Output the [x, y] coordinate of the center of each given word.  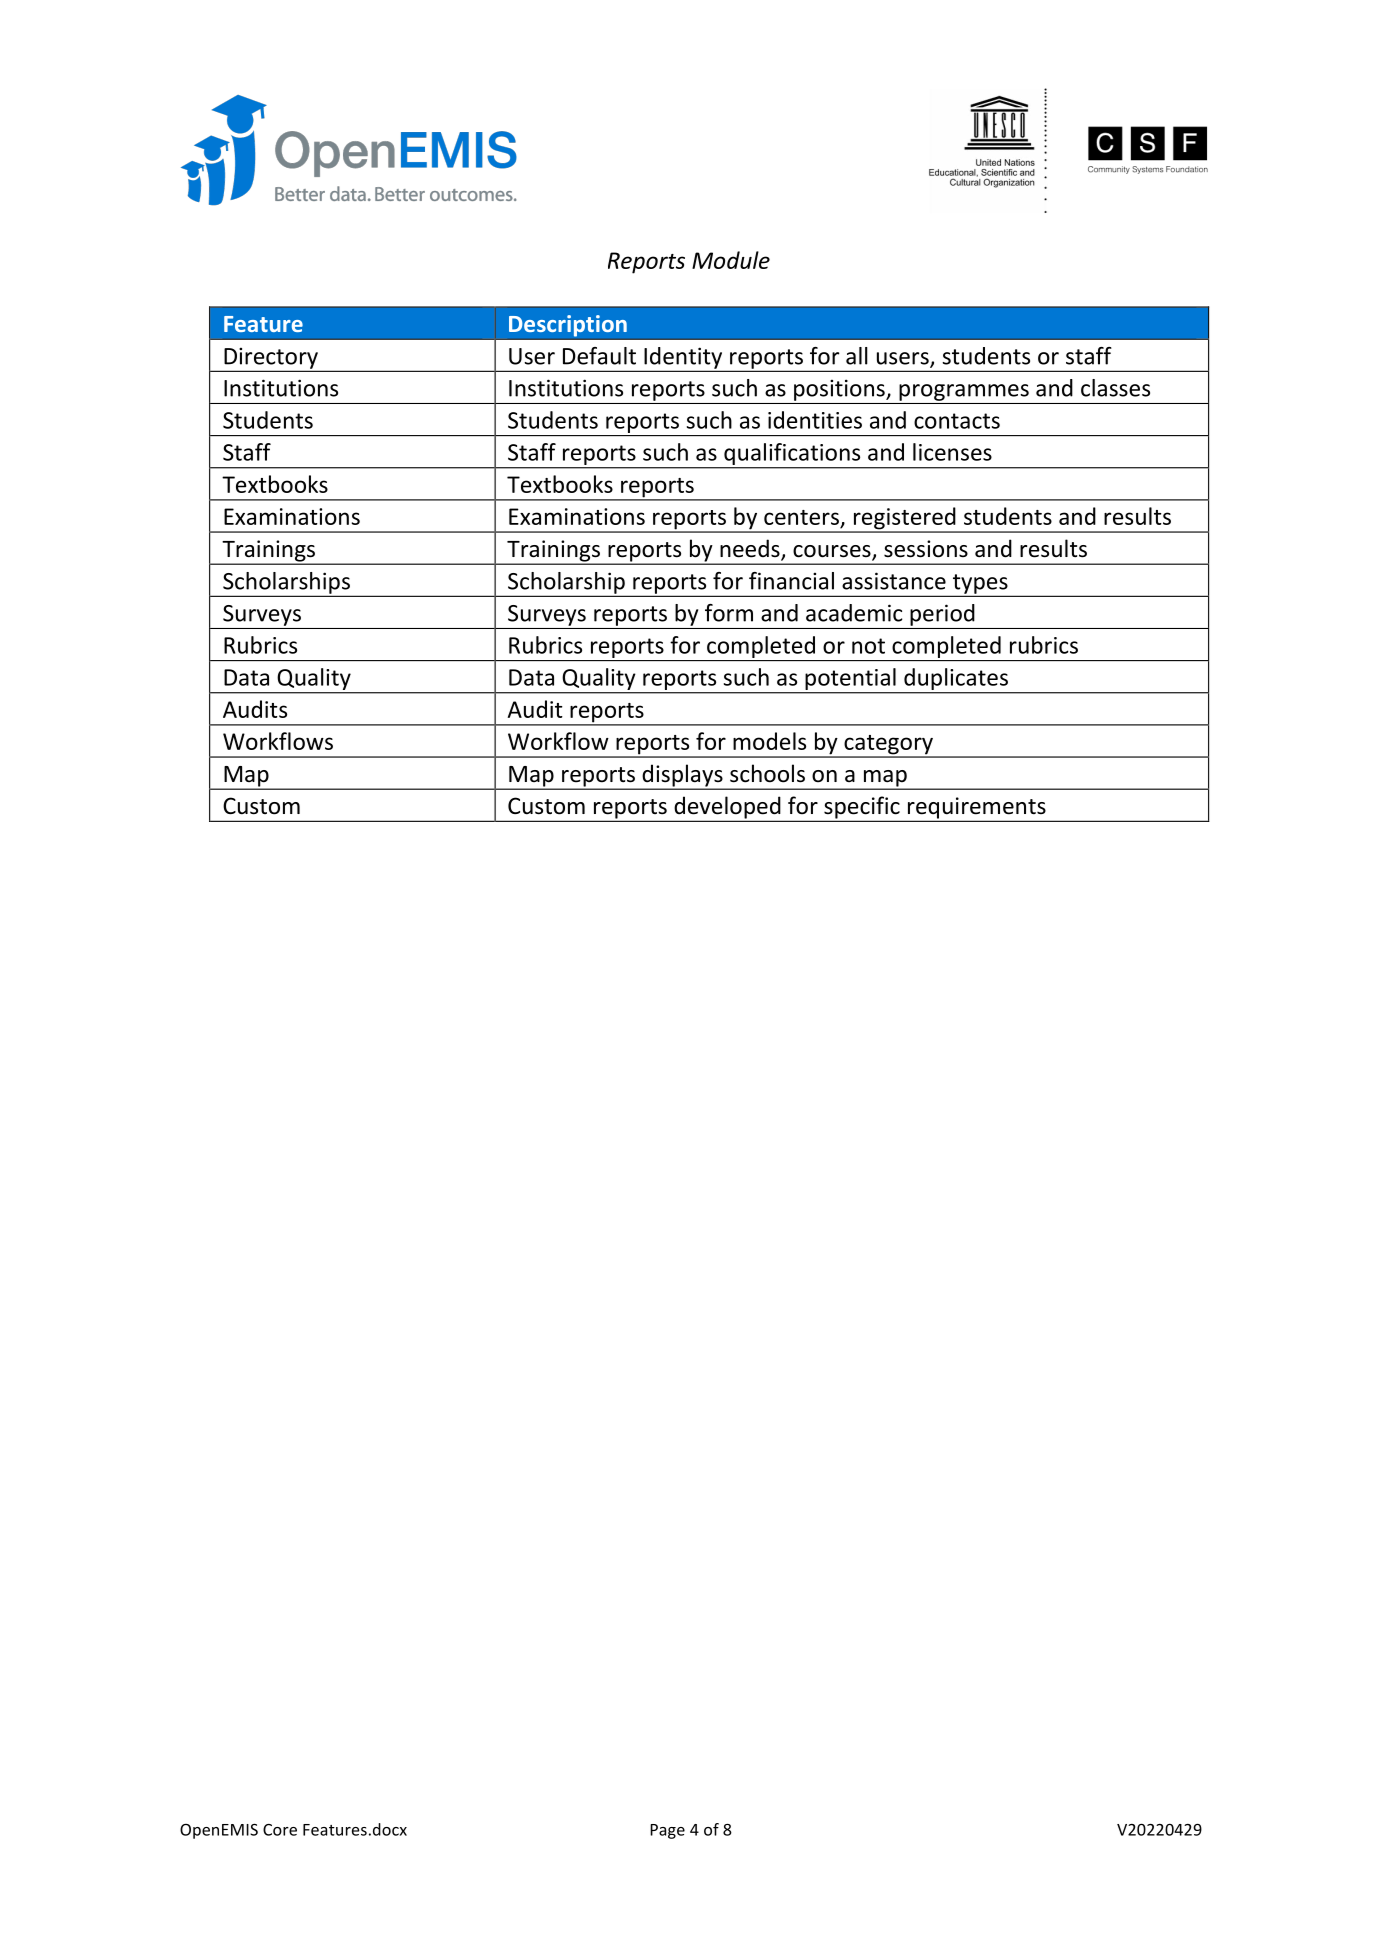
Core [280, 1830]
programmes [964, 392]
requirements [977, 809]
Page [667, 1831]
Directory [271, 359]
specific [862, 808]
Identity [683, 359]
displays [682, 776]
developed [727, 808]
